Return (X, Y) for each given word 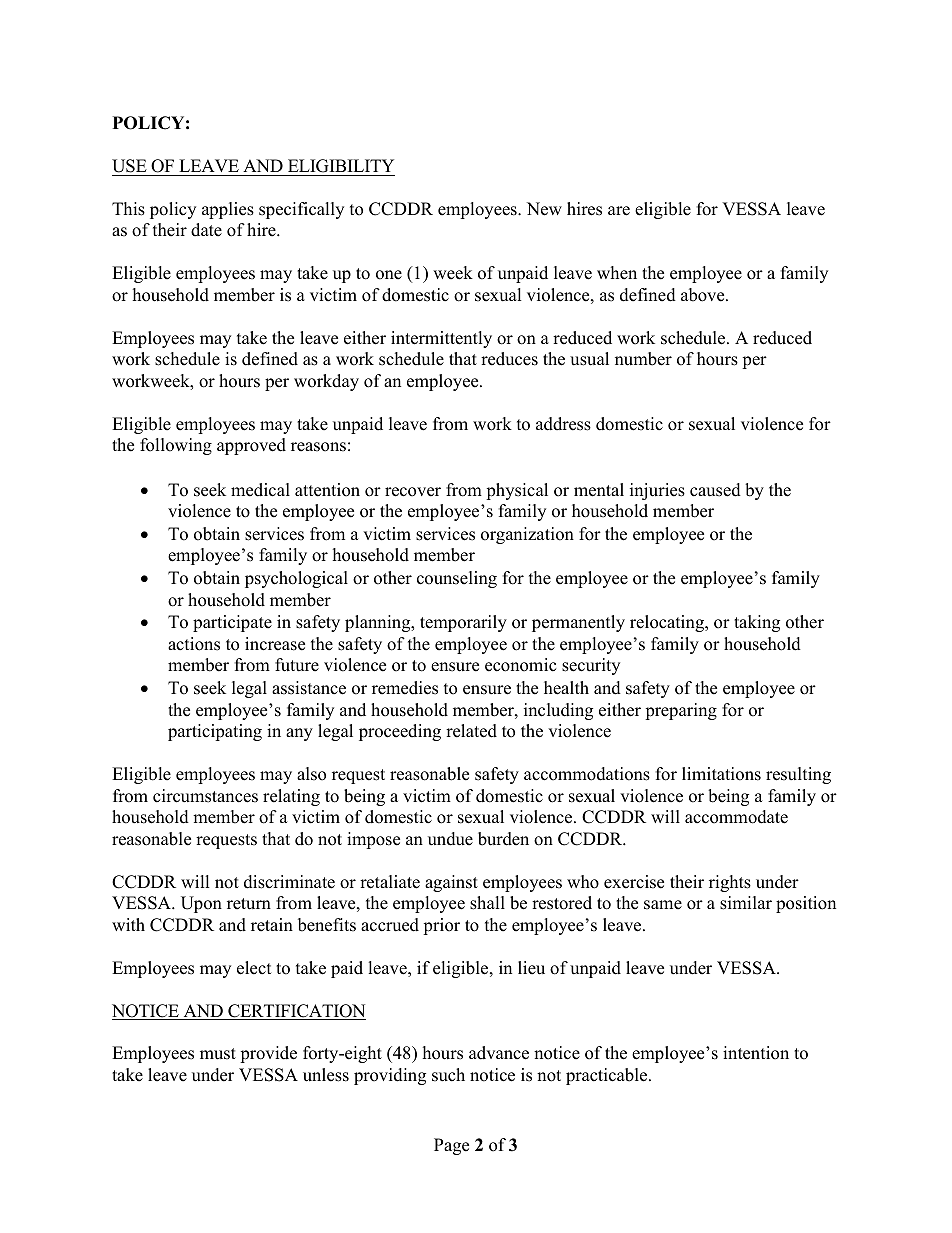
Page (451, 1146)
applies (228, 210)
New (544, 209)
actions (194, 644)
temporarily (463, 623)
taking (757, 623)
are (619, 211)
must (218, 1054)
